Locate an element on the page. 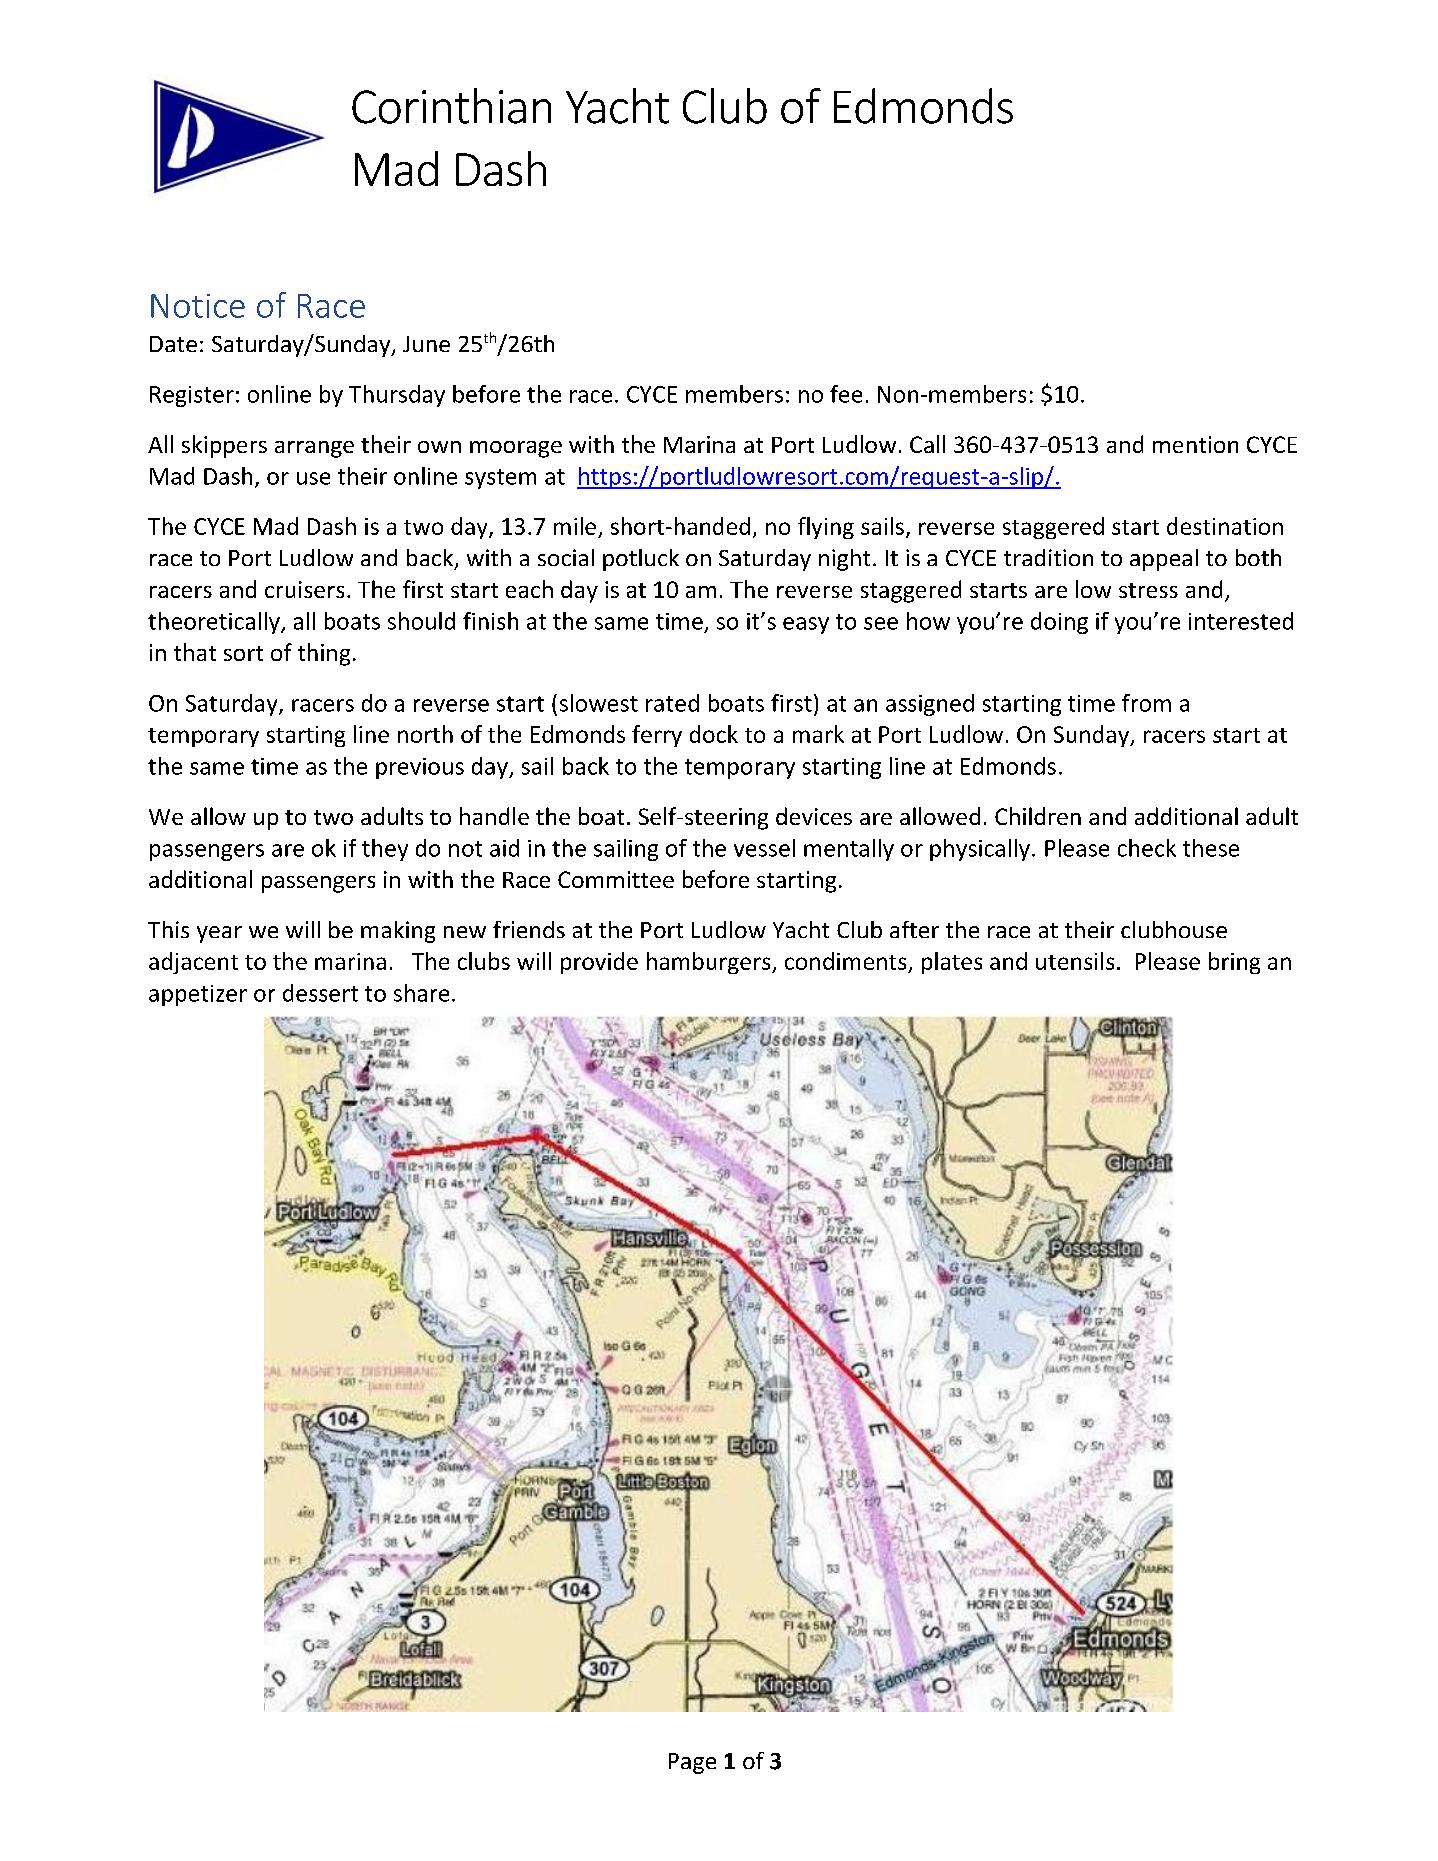  Page is located at coordinates (692, 1763).
